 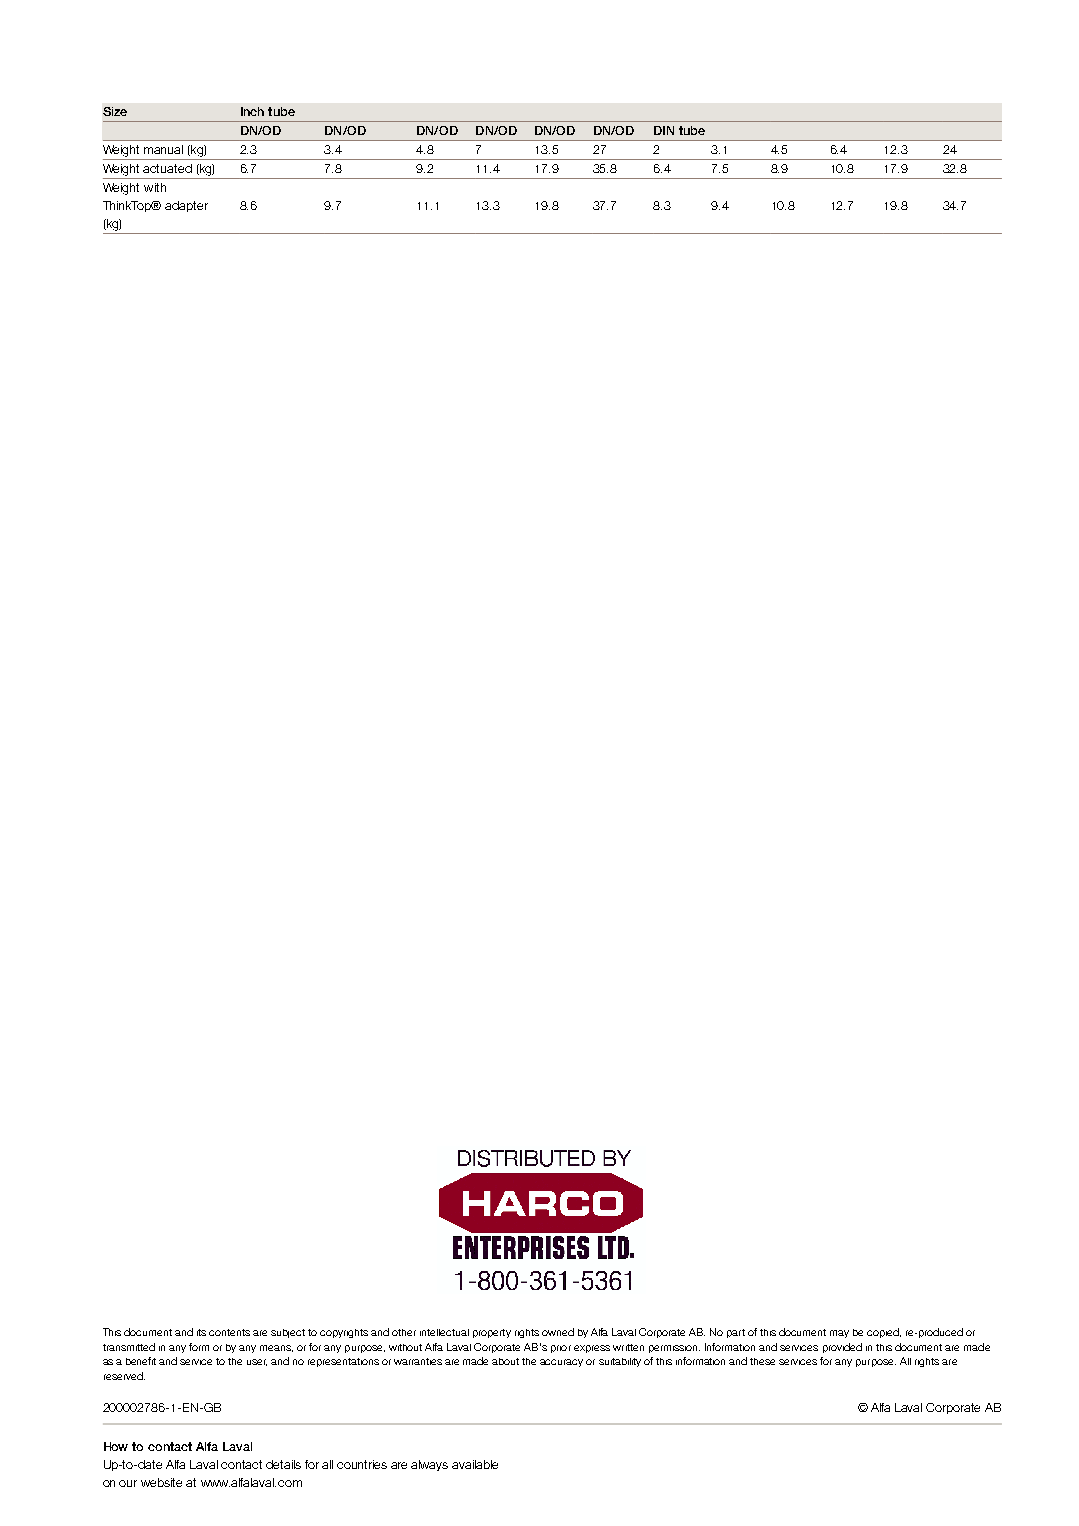 What do you see at coordinates (163, 149) in the page?
I see `manual` at bounding box center [163, 149].
